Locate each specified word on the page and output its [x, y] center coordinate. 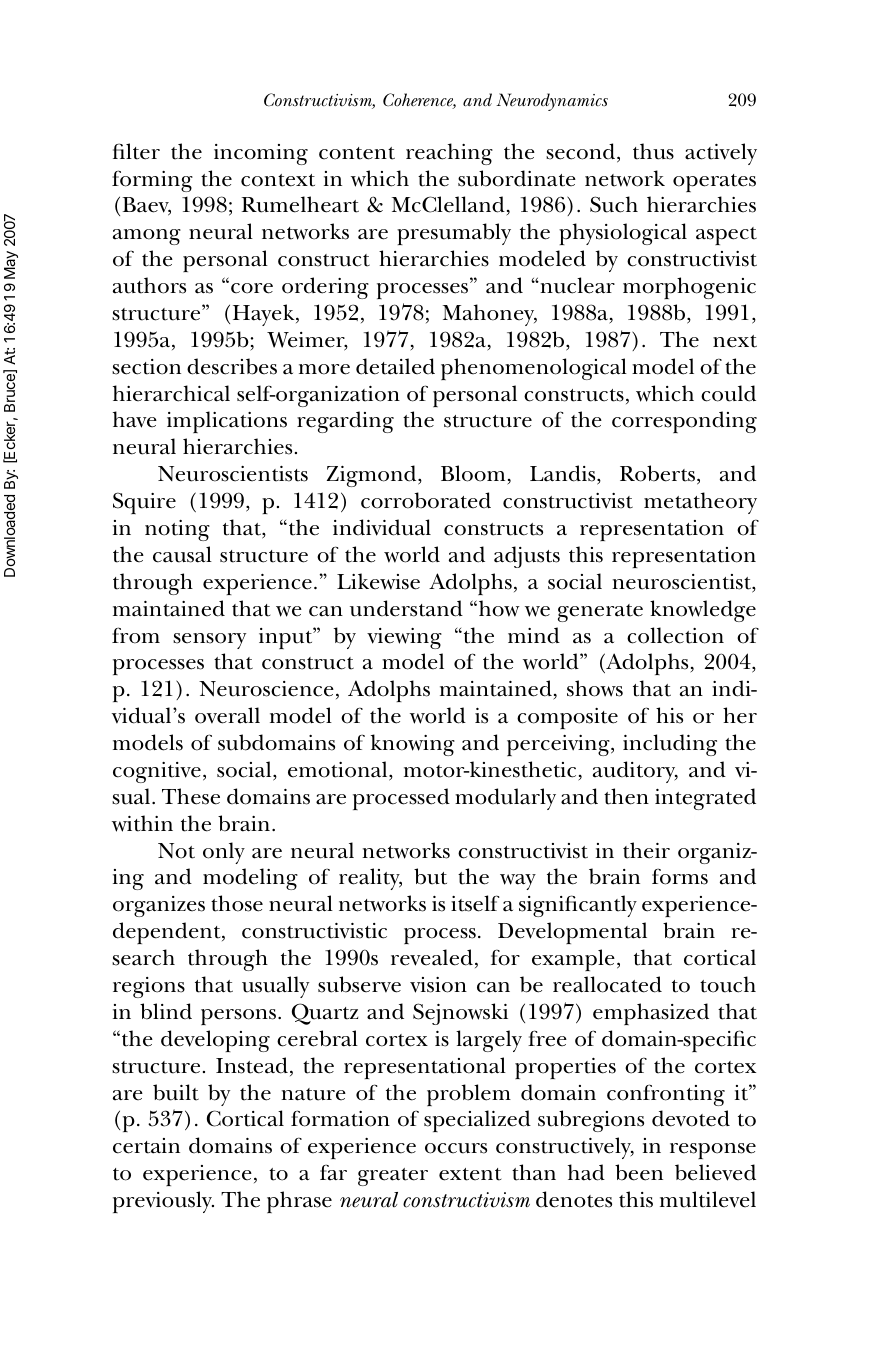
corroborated [426, 500]
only [224, 853]
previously [163, 1202]
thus [653, 151]
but [430, 876]
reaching [449, 154]
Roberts [657, 473]
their [646, 850]
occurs [456, 1148]
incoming [261, 154]
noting [177, 530]
